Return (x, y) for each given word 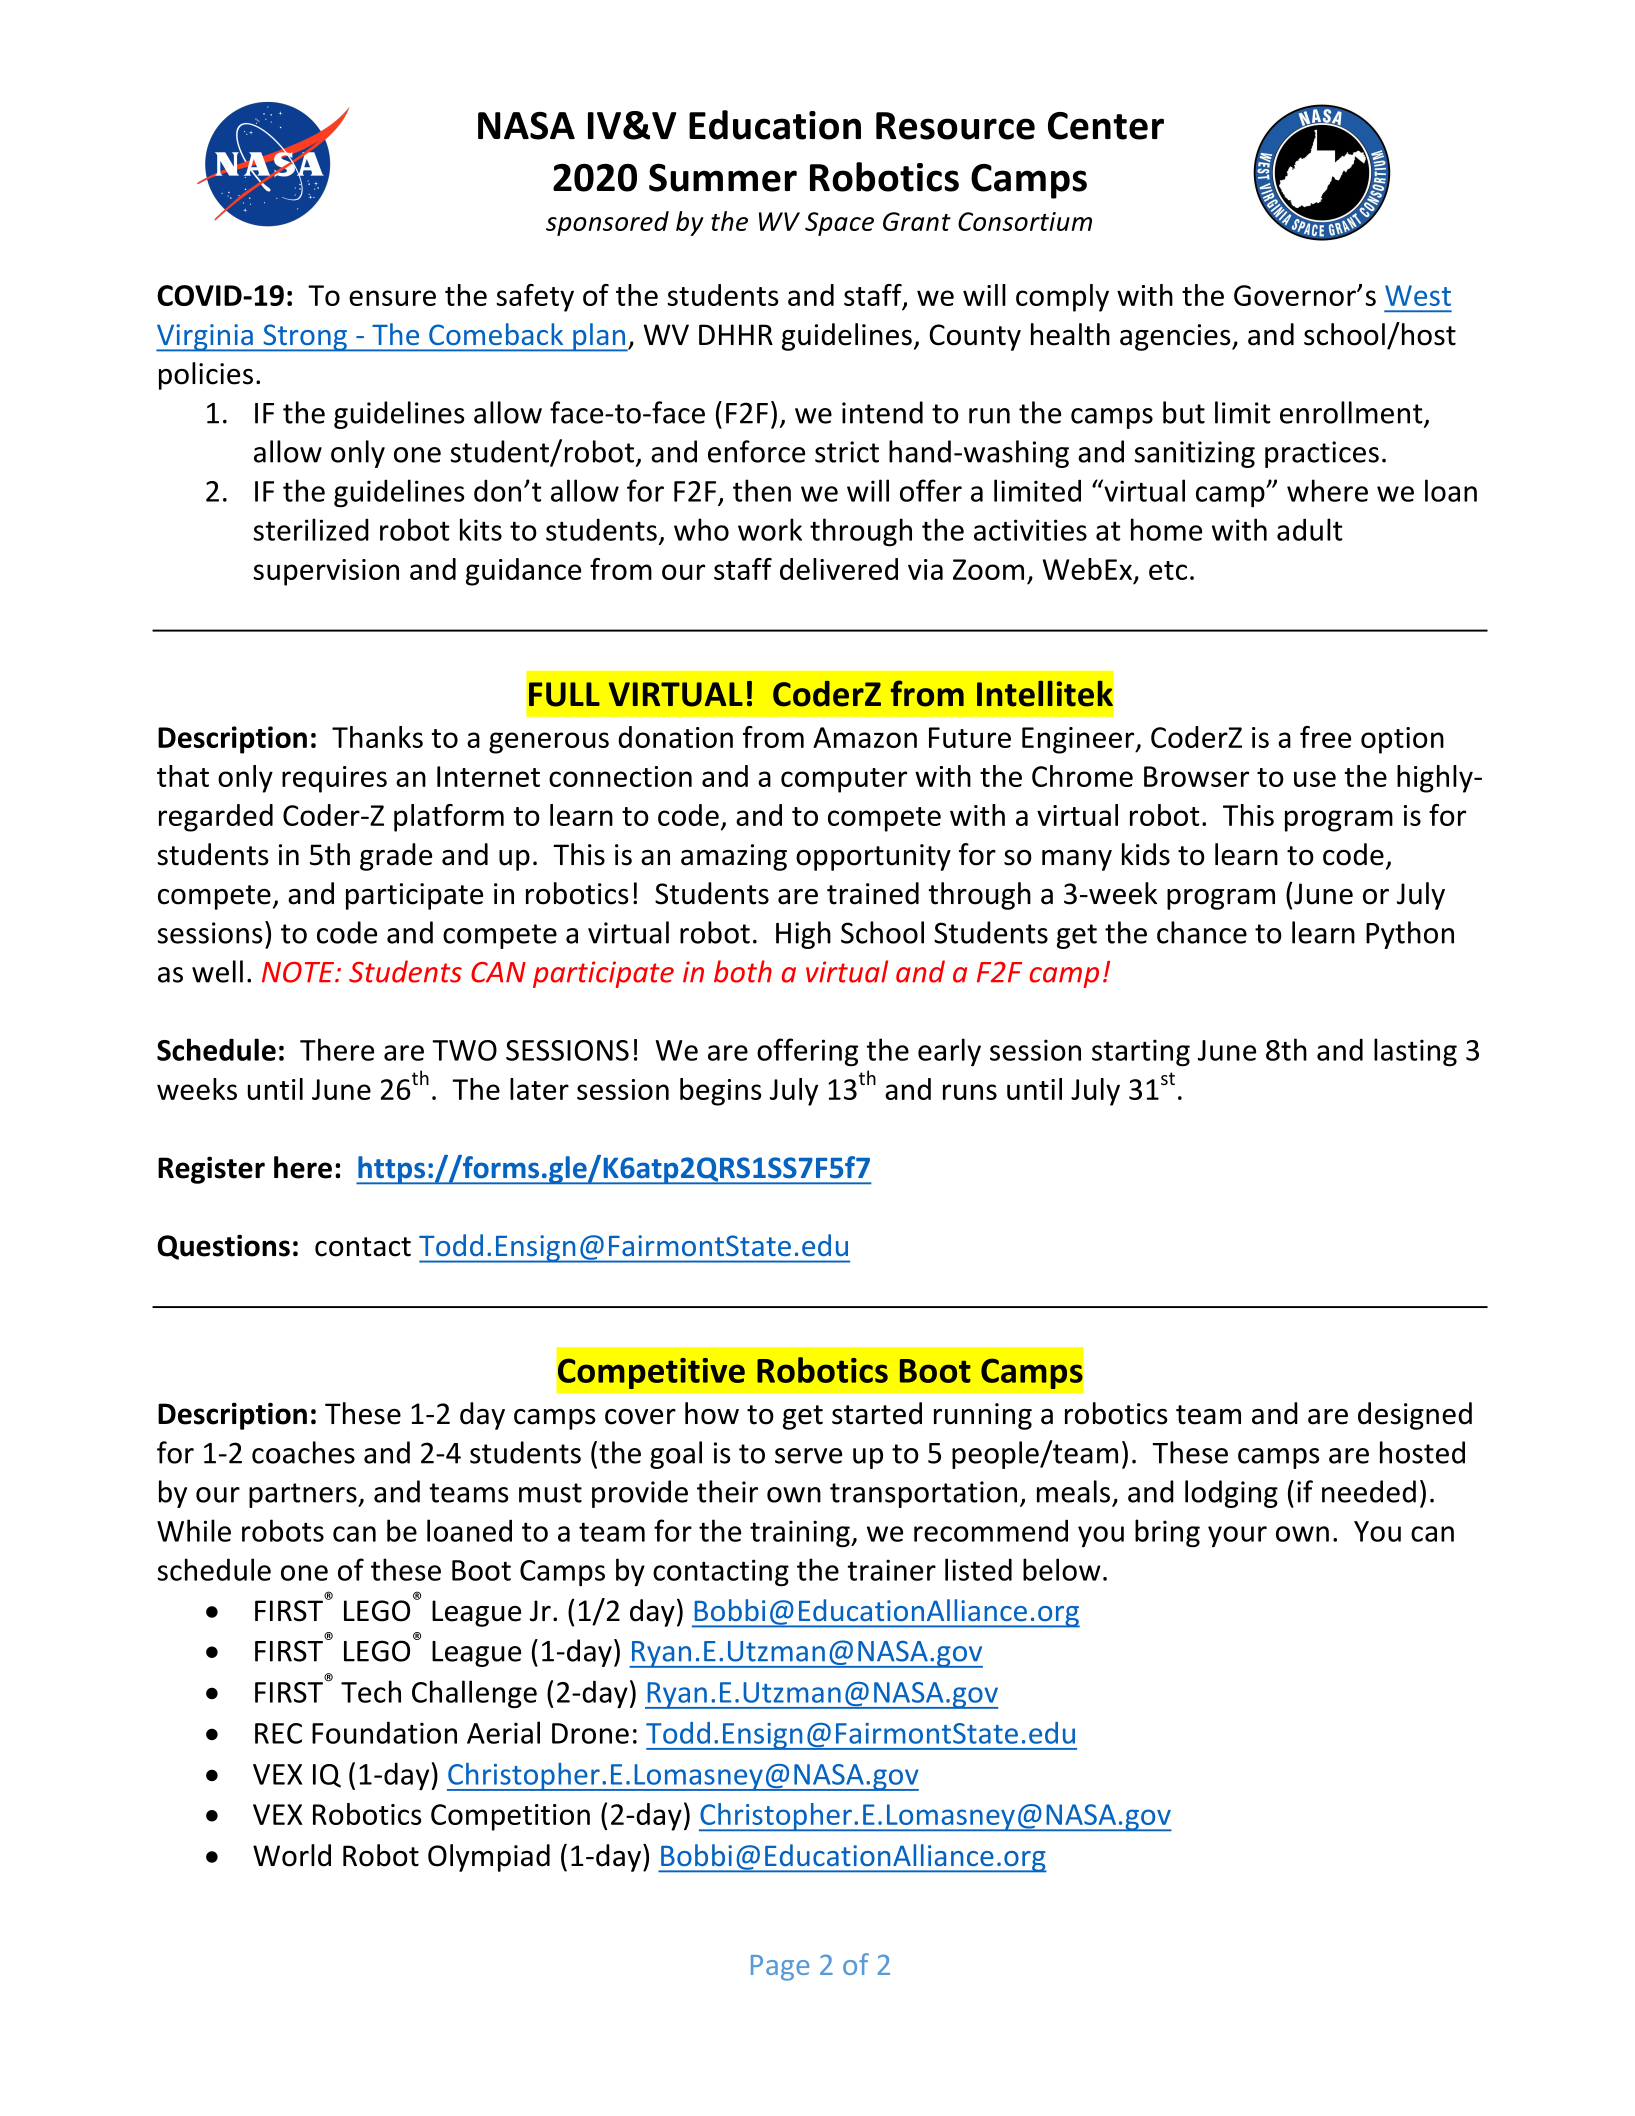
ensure (392, 298)
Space (839, 224)
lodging (1231, 1494)
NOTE (299, 972)
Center (1106, 126)
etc (1168, 570)
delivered (839, 569)
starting (1141, 1053)
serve (808, 1456)
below (1062, 1569)
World (292, 1855)
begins (721, 1092)
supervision (326, 572)
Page (780, 1968)
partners (304, 1495)
